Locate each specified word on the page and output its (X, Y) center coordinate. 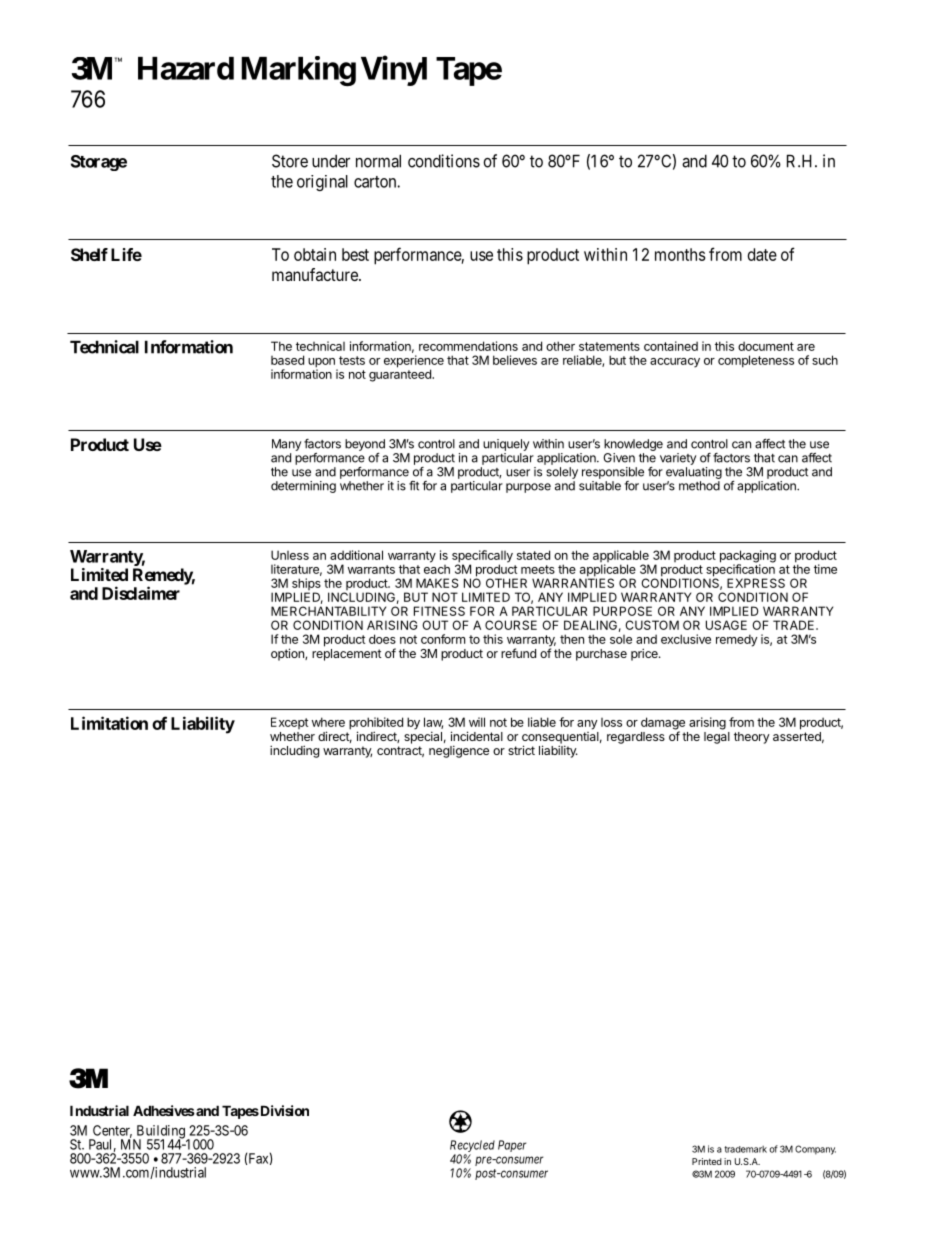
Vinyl (394, 71)
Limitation (109, 723)
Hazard (186, 68)
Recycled (472, 1146)
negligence (459, 751)
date (762, 254)
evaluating (694, 473)
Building (160, 1133)
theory (752, 738)
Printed (707, 1161)
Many (286, 445)
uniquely (506, 445)
